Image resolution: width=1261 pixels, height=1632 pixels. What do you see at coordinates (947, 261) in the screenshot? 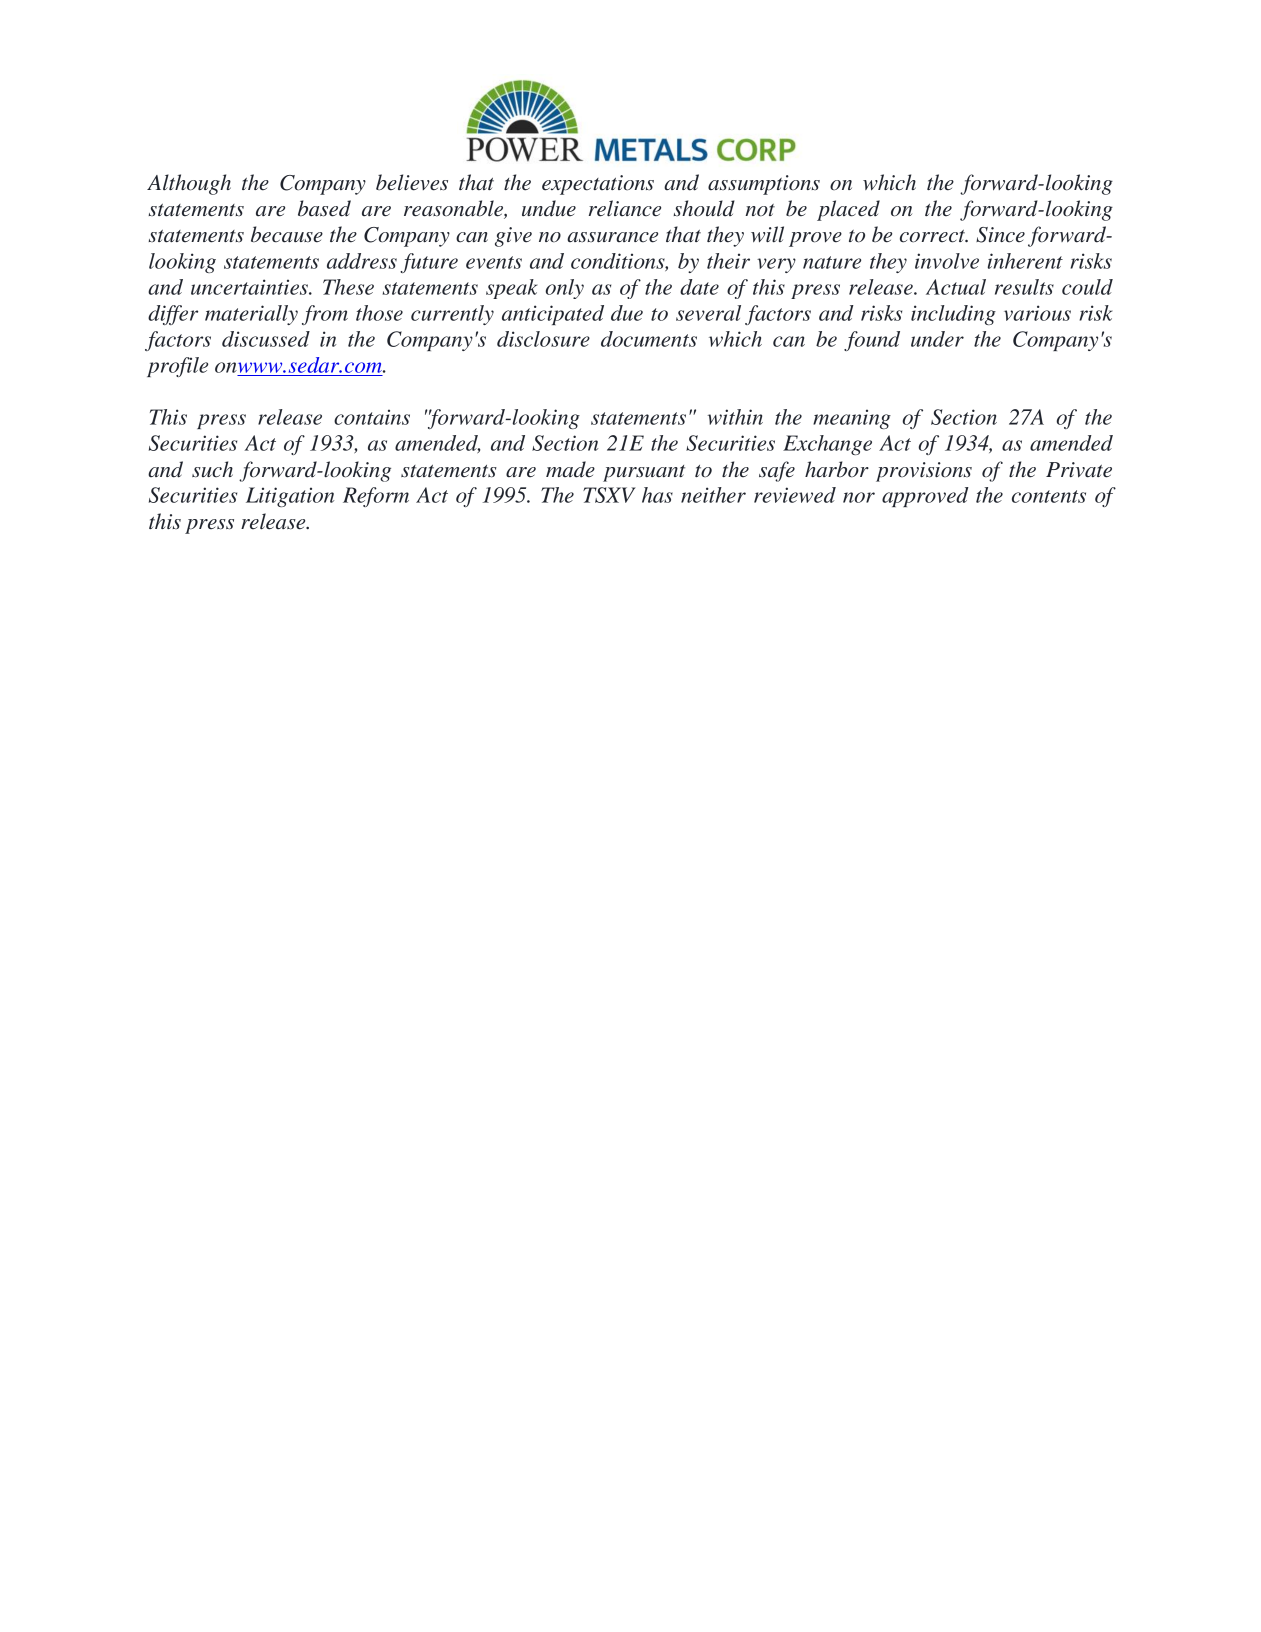
I see `involve` at bounding box center [947, 261].
